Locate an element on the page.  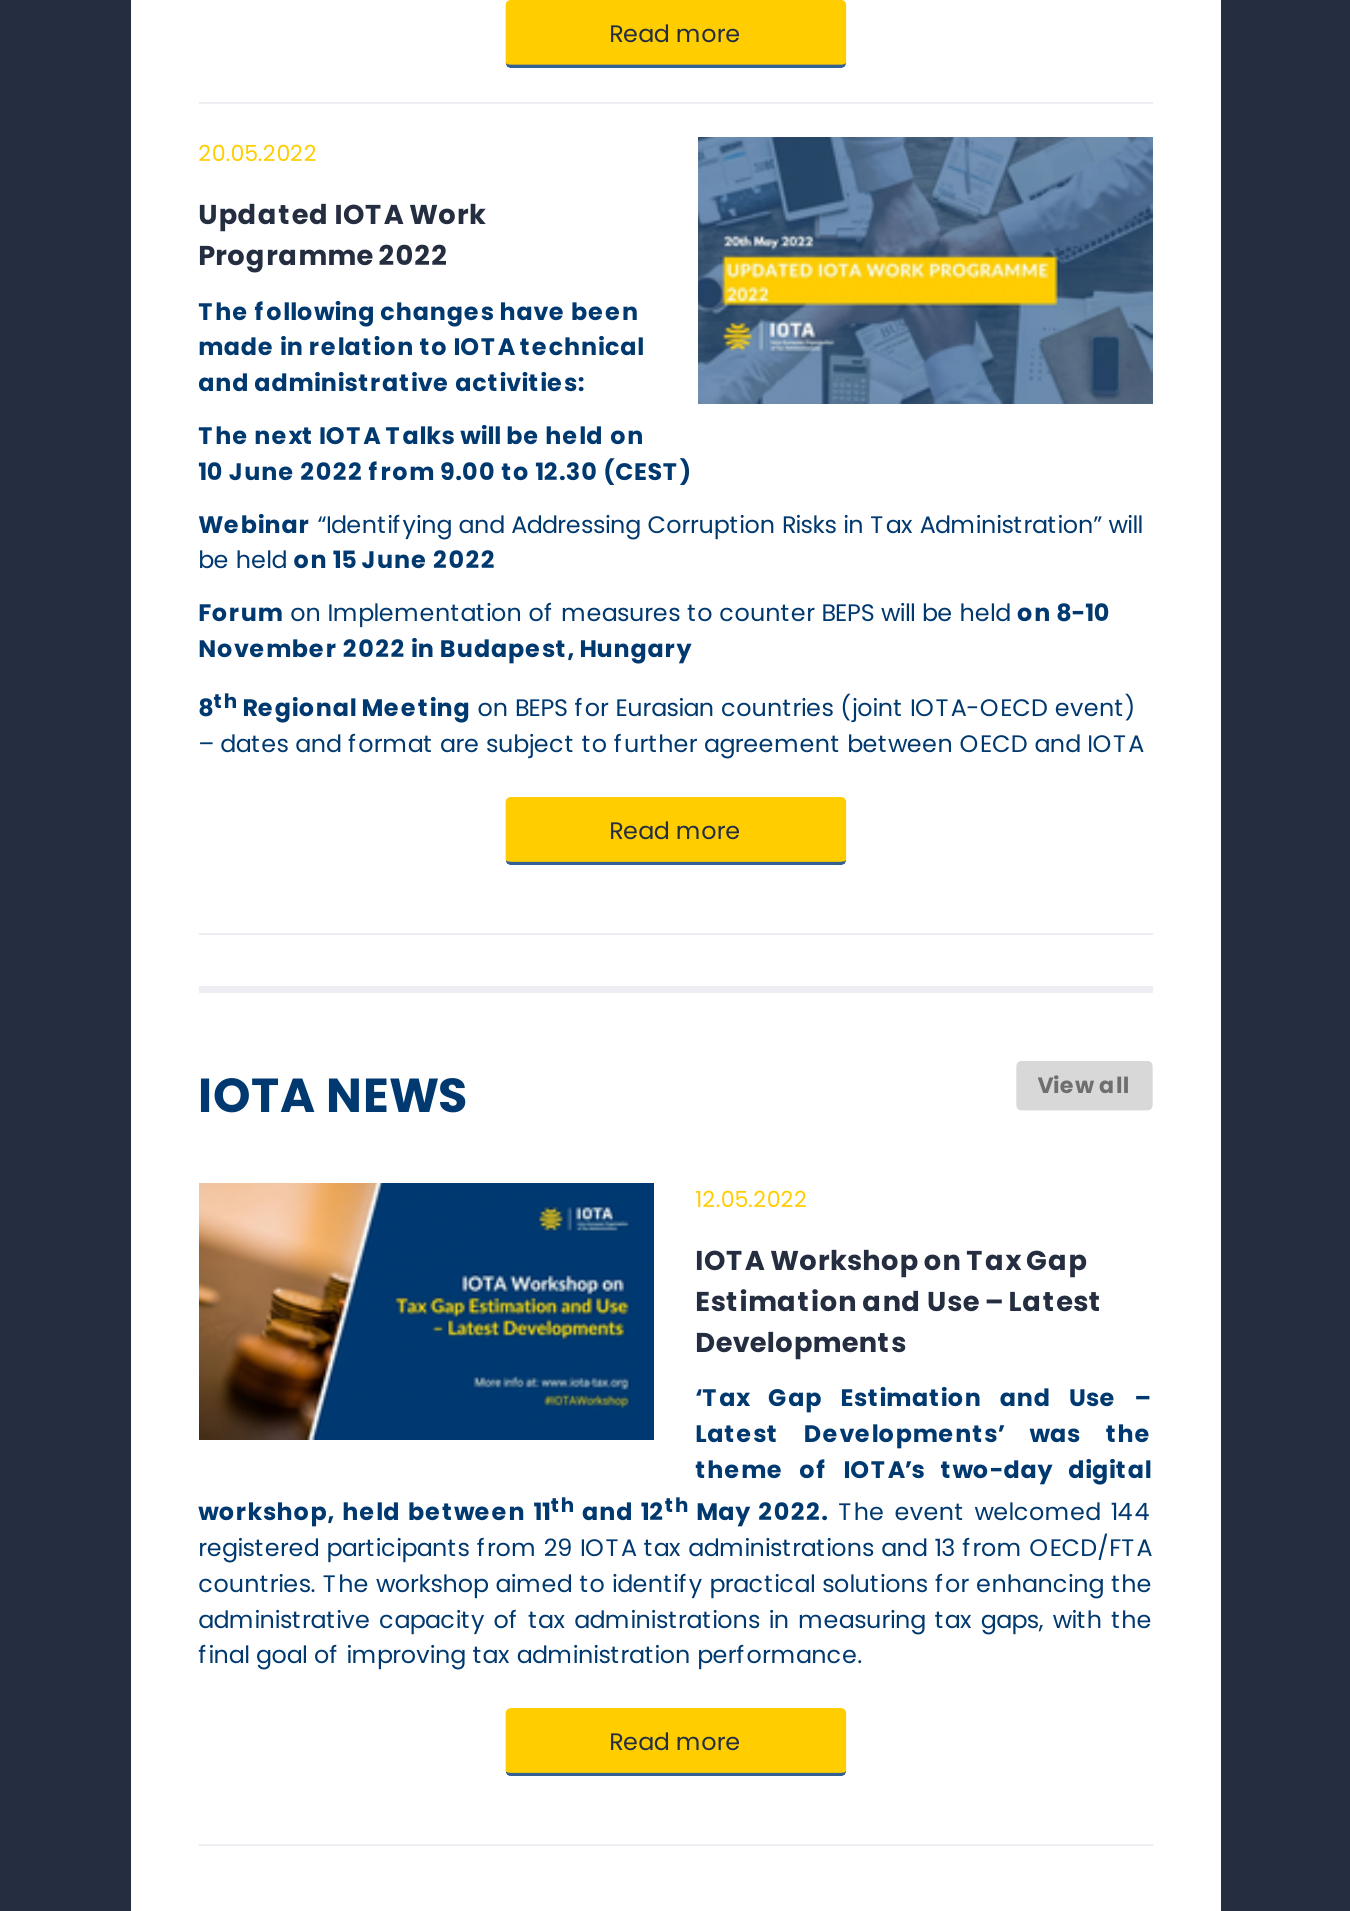
practical is located at coordinates (762, 1586).
